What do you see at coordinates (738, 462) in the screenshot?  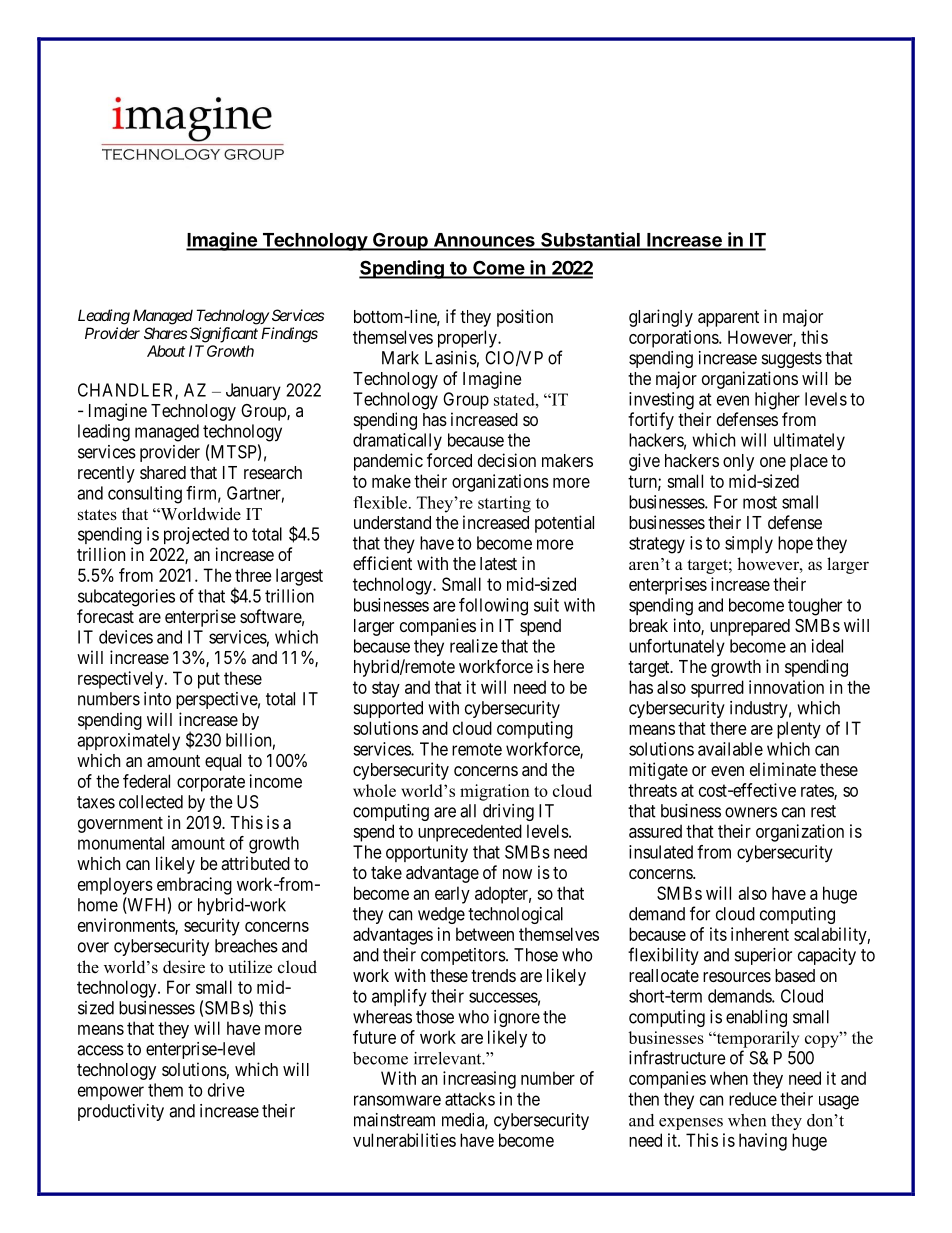 I see `only` at bounding box center [738, 462].
